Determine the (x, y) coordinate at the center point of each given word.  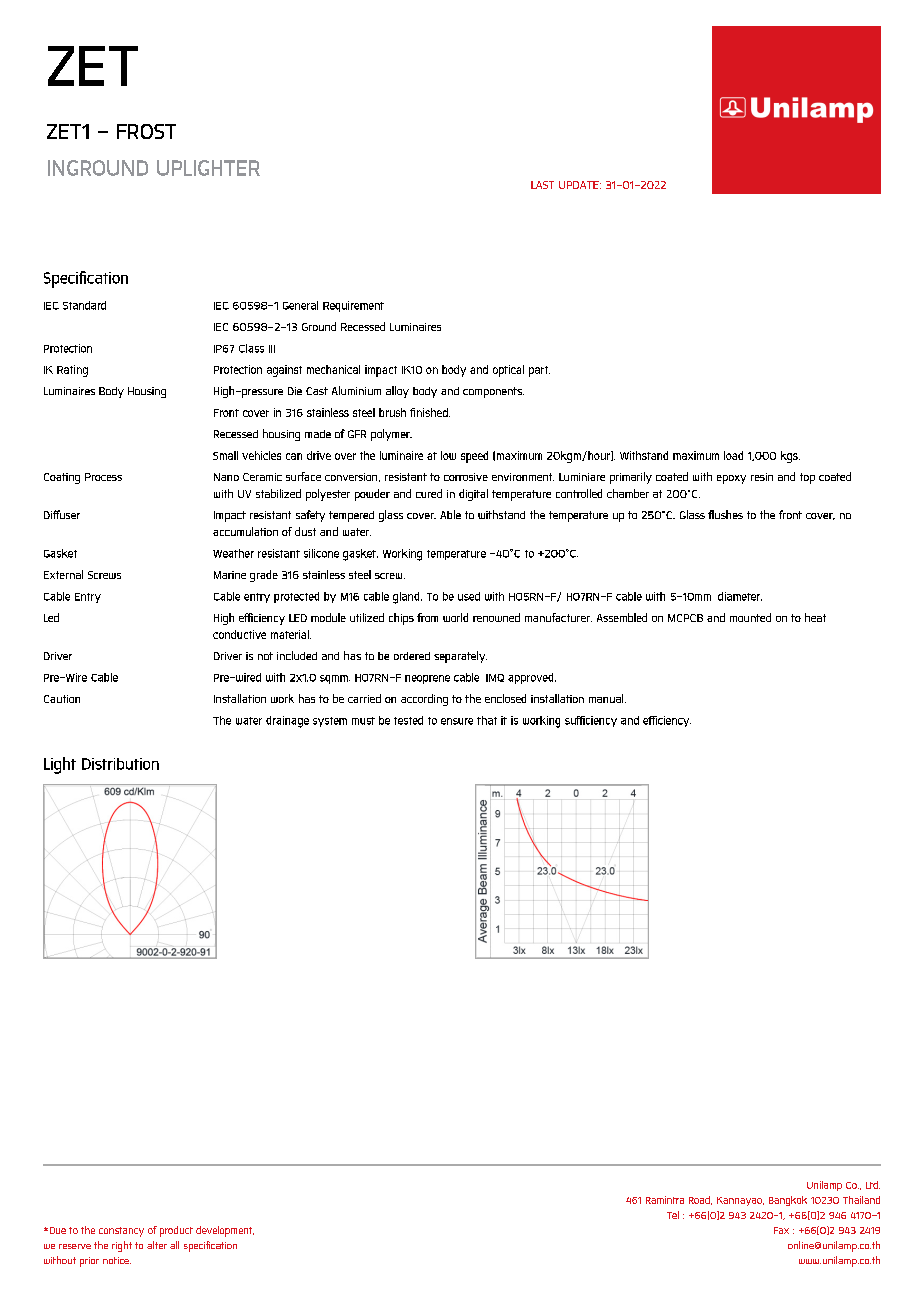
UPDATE (580, 185)
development (225, 1231)
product (176, 1231)
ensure (457, 721)
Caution (62, 699)
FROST (146, 131)
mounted (750, 617)
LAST (542, 185)
